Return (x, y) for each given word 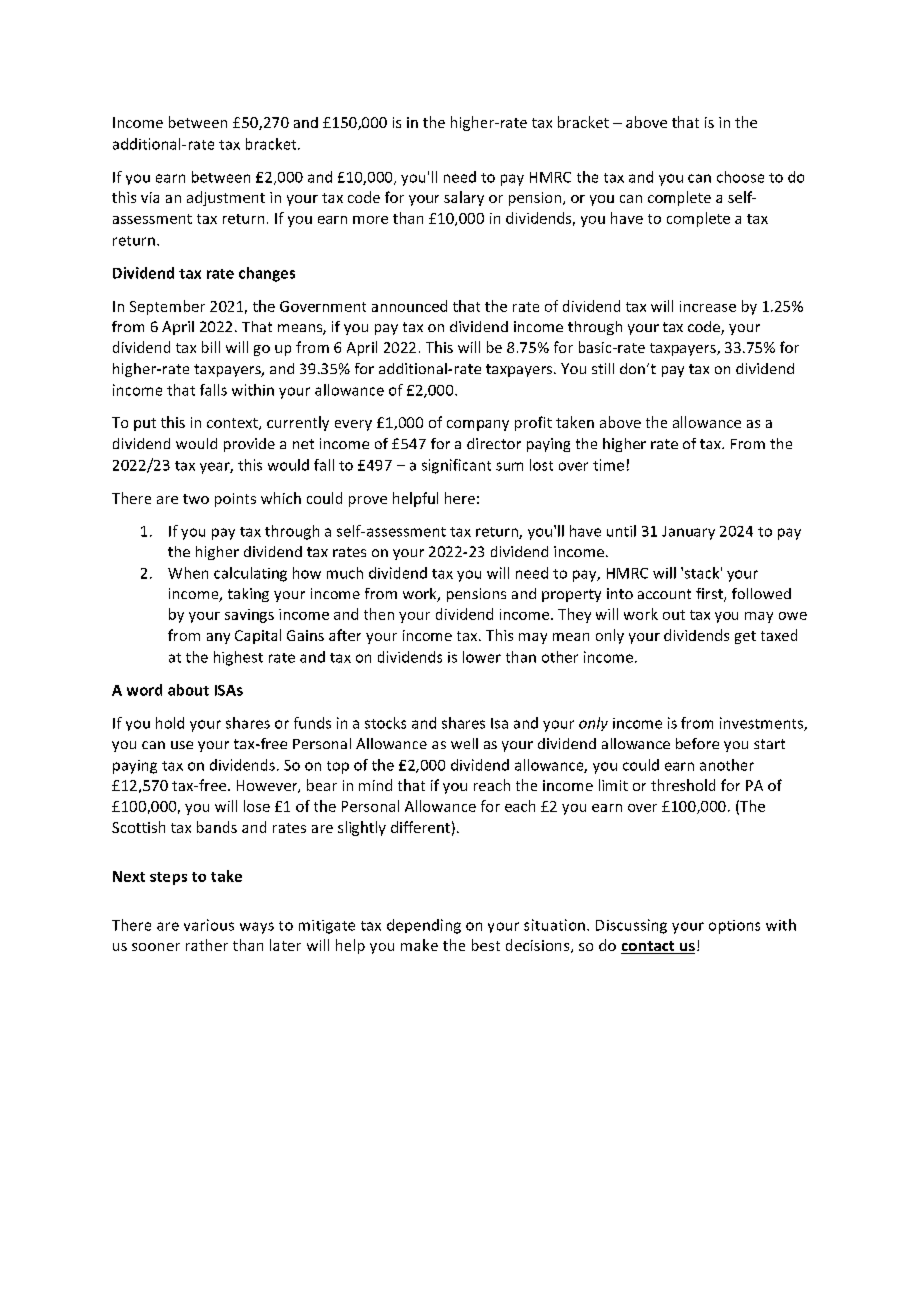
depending (424, 926)
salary (464, 198)
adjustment (226, 198)
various (209, 925)
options (734, 927)
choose (740, 177)
